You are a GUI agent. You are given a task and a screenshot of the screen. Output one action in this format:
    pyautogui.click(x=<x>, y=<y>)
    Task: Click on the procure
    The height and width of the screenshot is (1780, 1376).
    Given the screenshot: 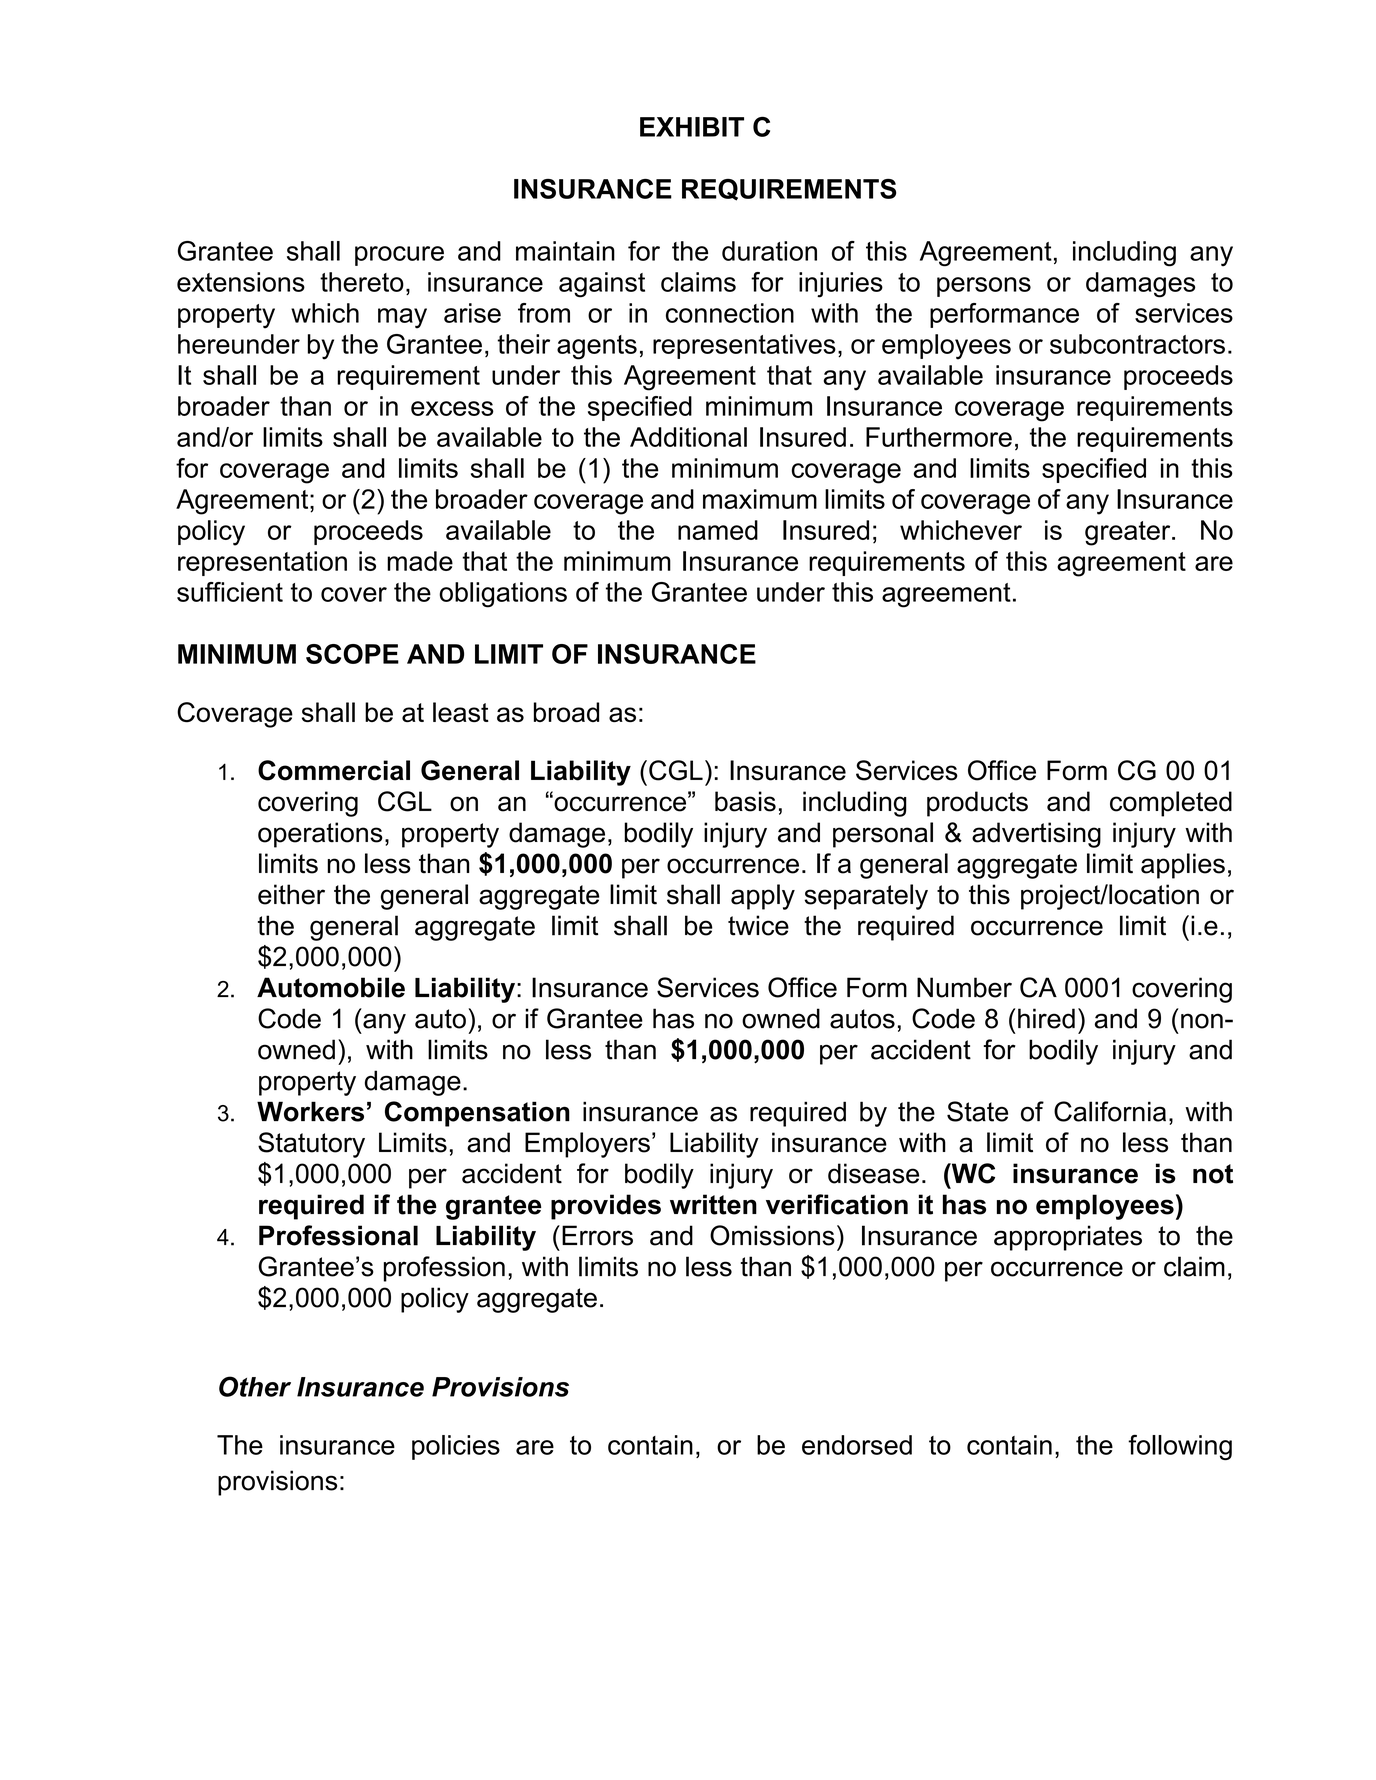 What is the action you would take?
    pyautogui.click(x=399, y=256)
